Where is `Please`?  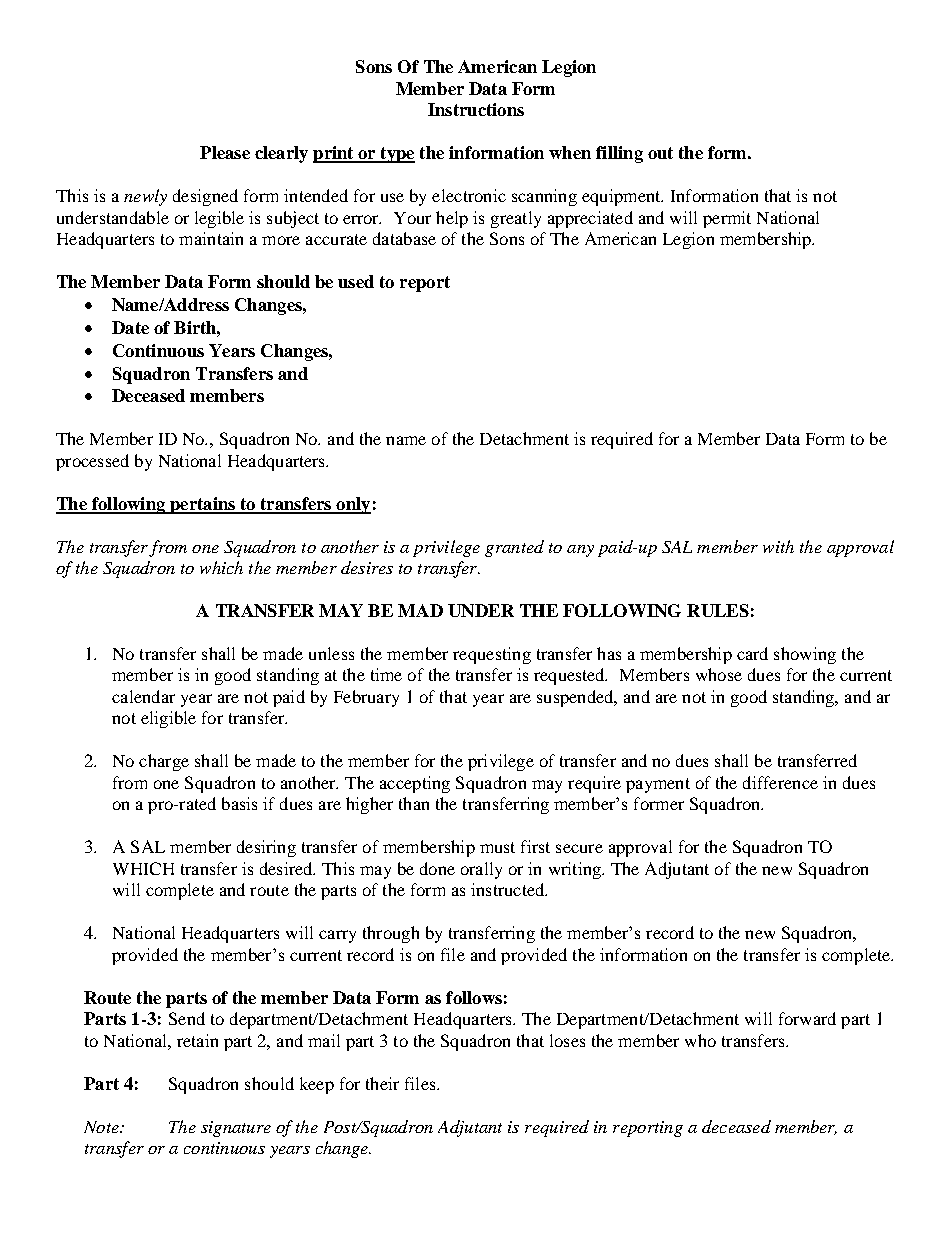 Please is located at coordinates (225, 152).
